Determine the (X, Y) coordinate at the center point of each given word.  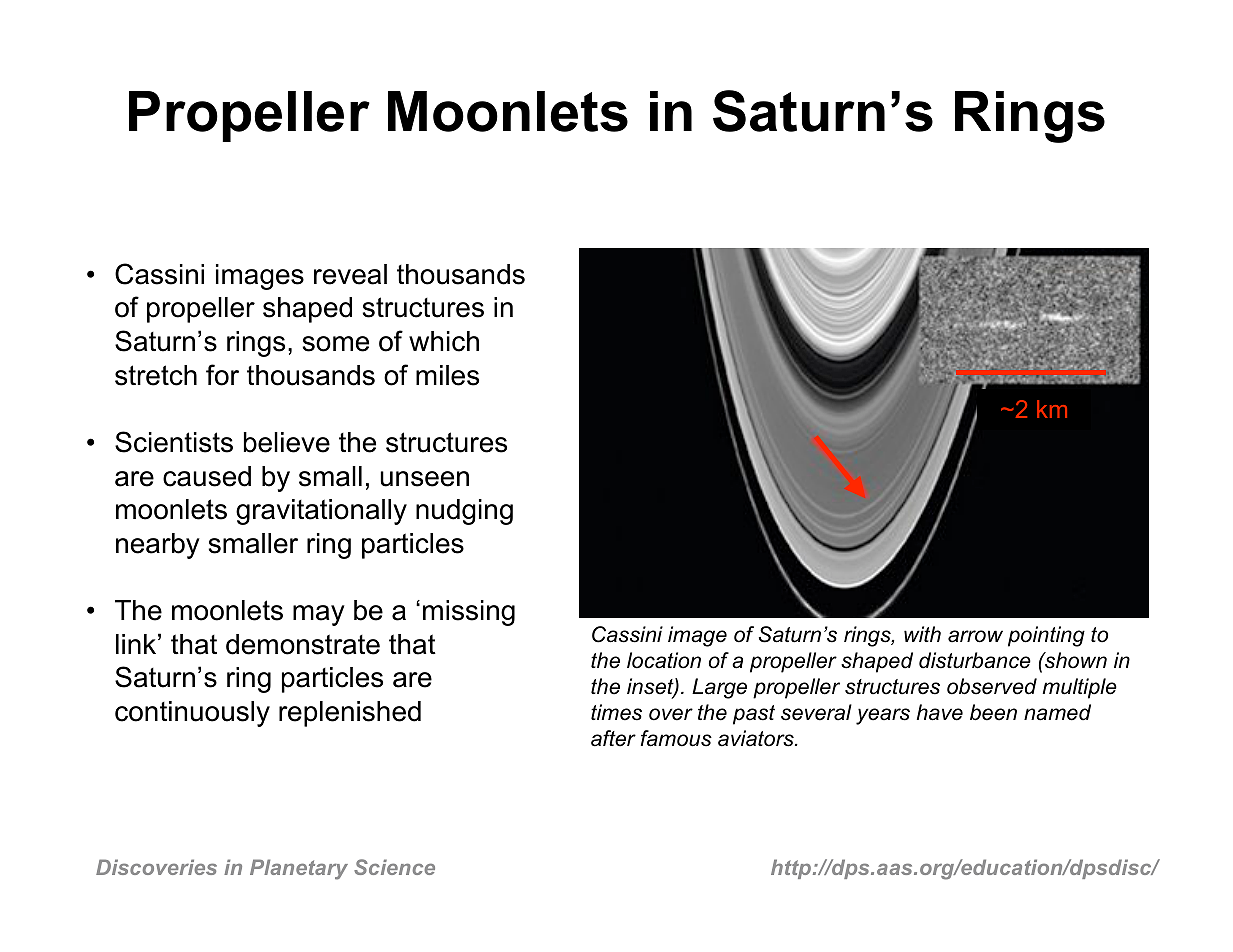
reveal (350, 274)
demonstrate (303, 644)
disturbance (975, 660)
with (922, 634)
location (664, 660)
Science (394, 867)
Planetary (299, 869)
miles (447, 375)
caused (207, 476)
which (444, 341)
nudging (464, 512)
